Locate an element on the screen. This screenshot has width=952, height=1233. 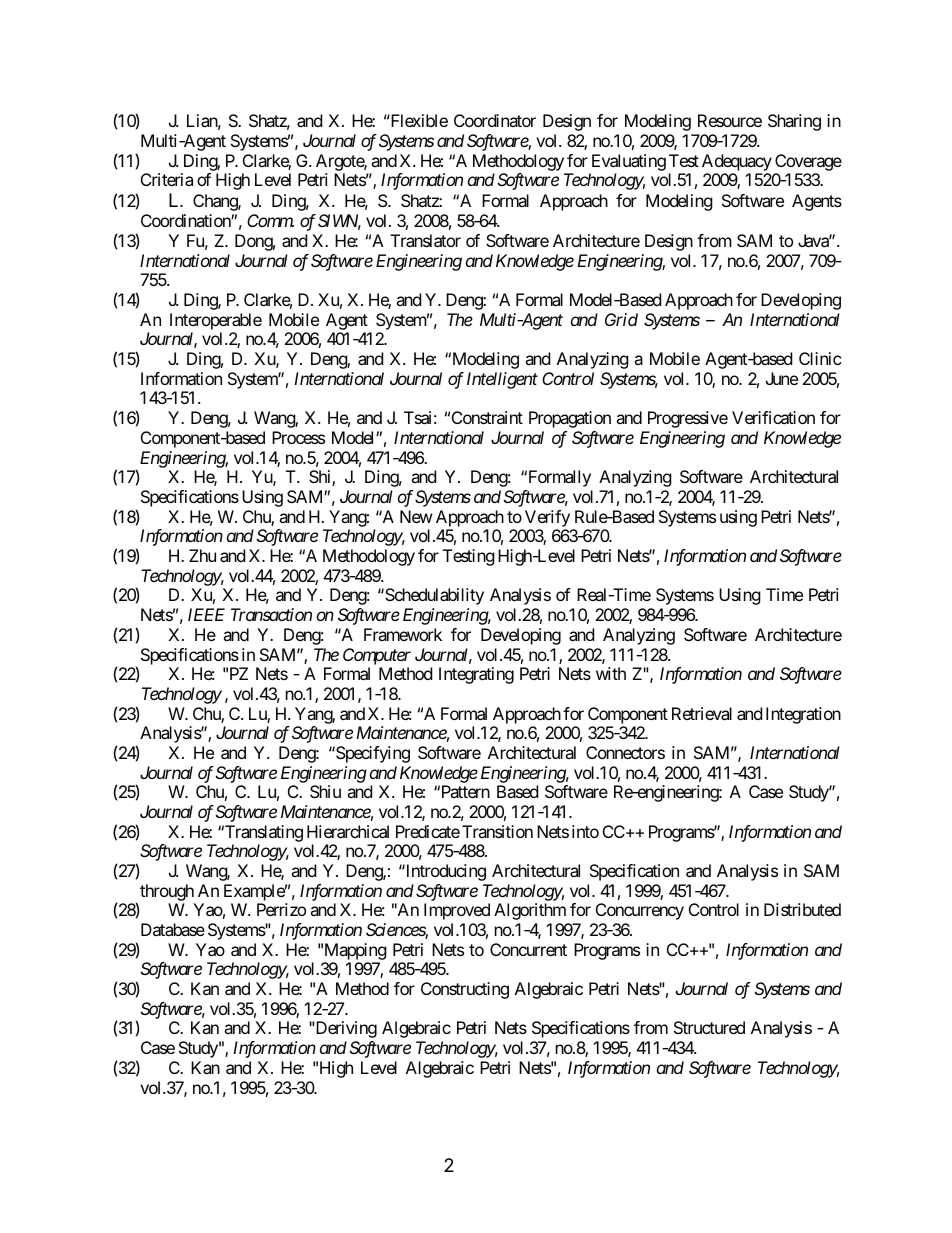
Integrating is located at coordinates (476, 675).
